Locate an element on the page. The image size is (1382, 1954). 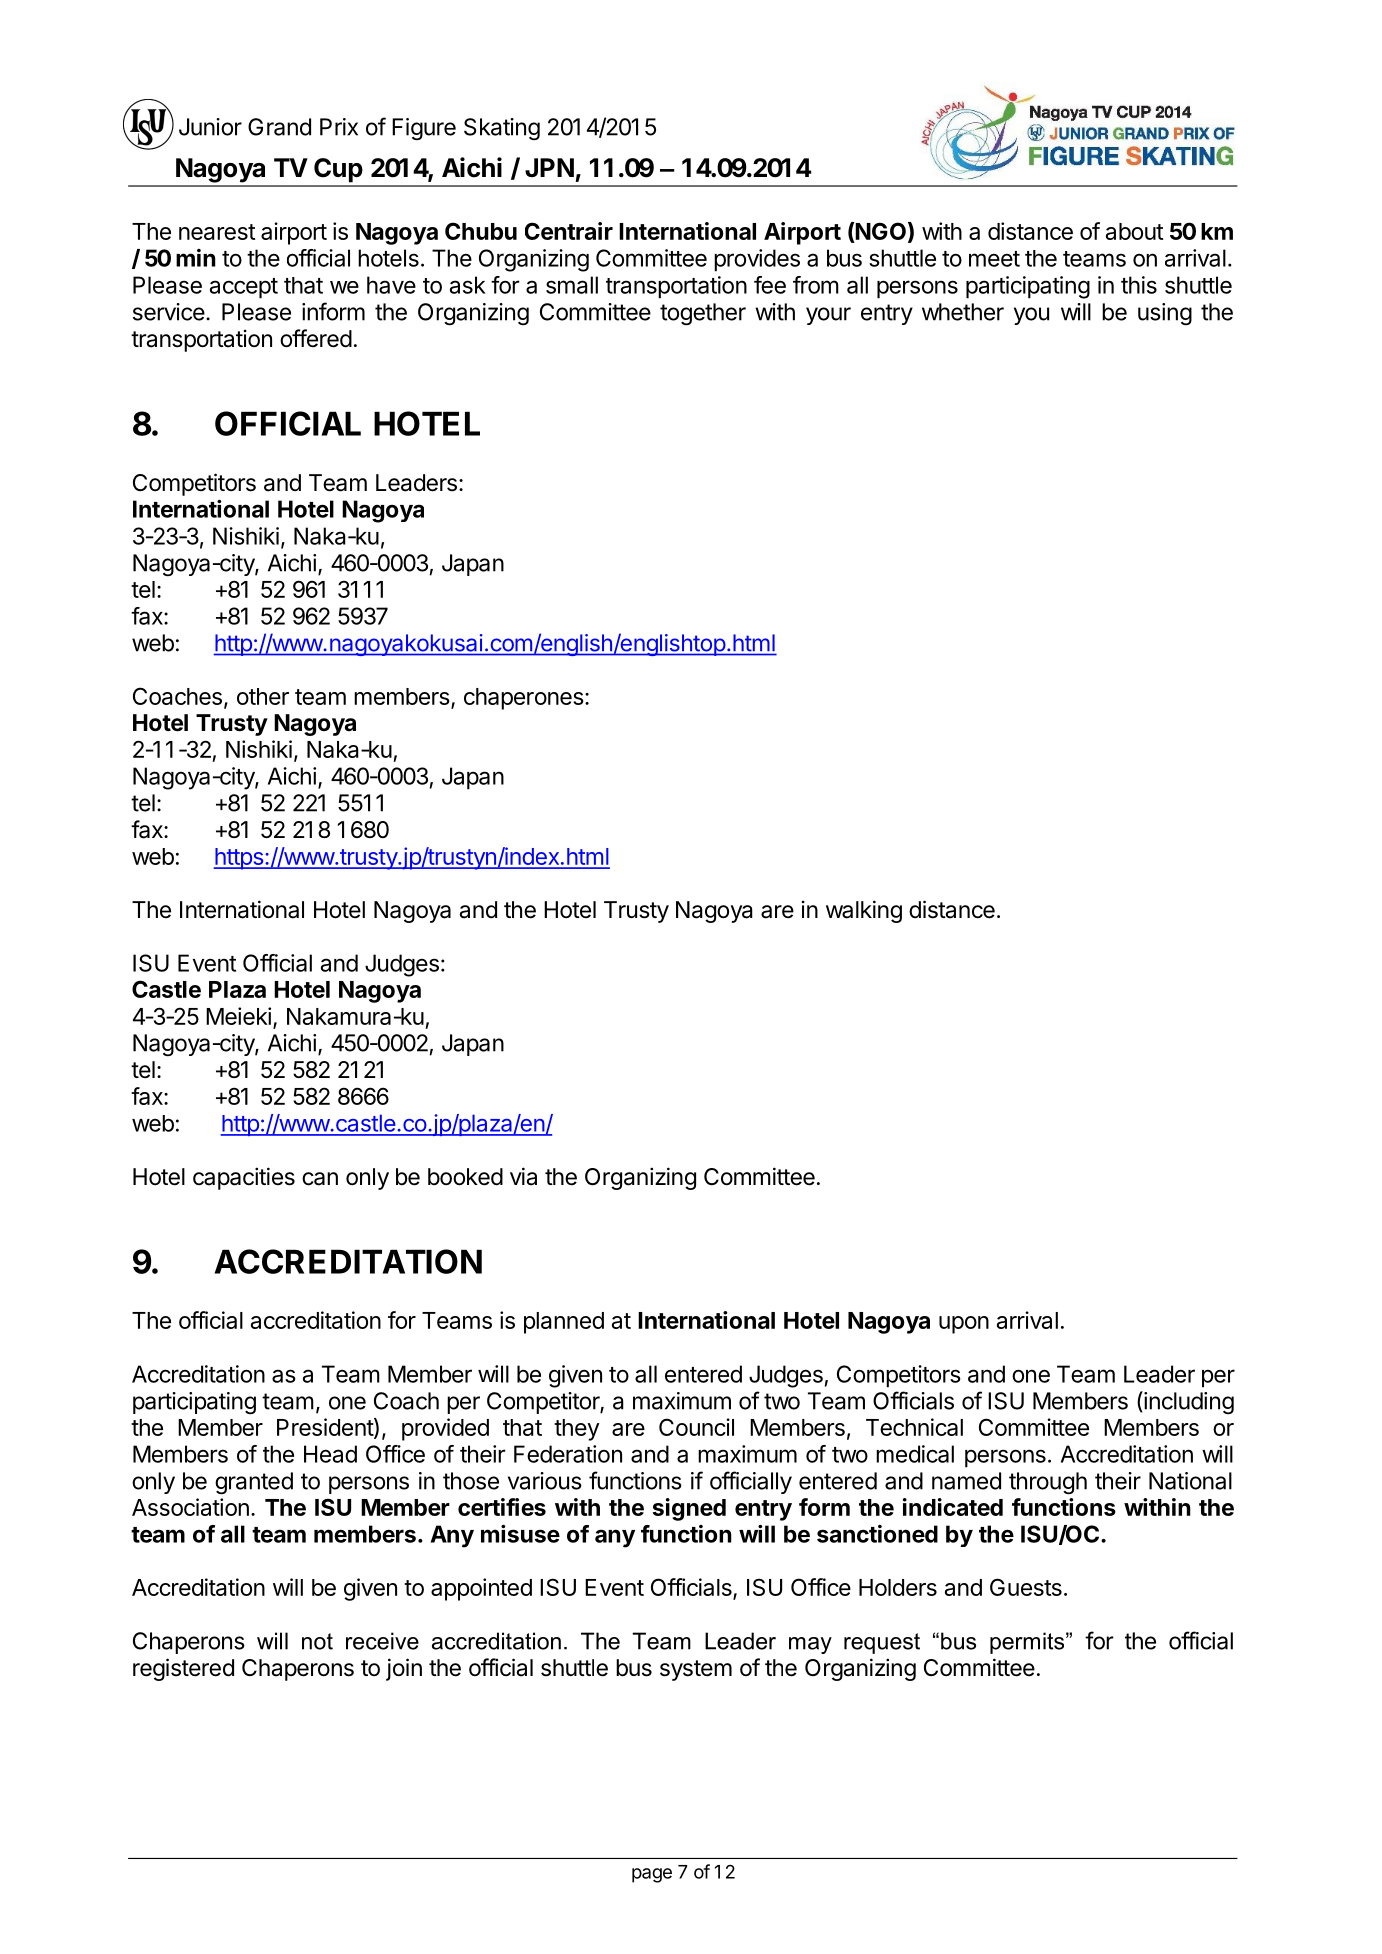
page is located at coordinates (652, 1875).
